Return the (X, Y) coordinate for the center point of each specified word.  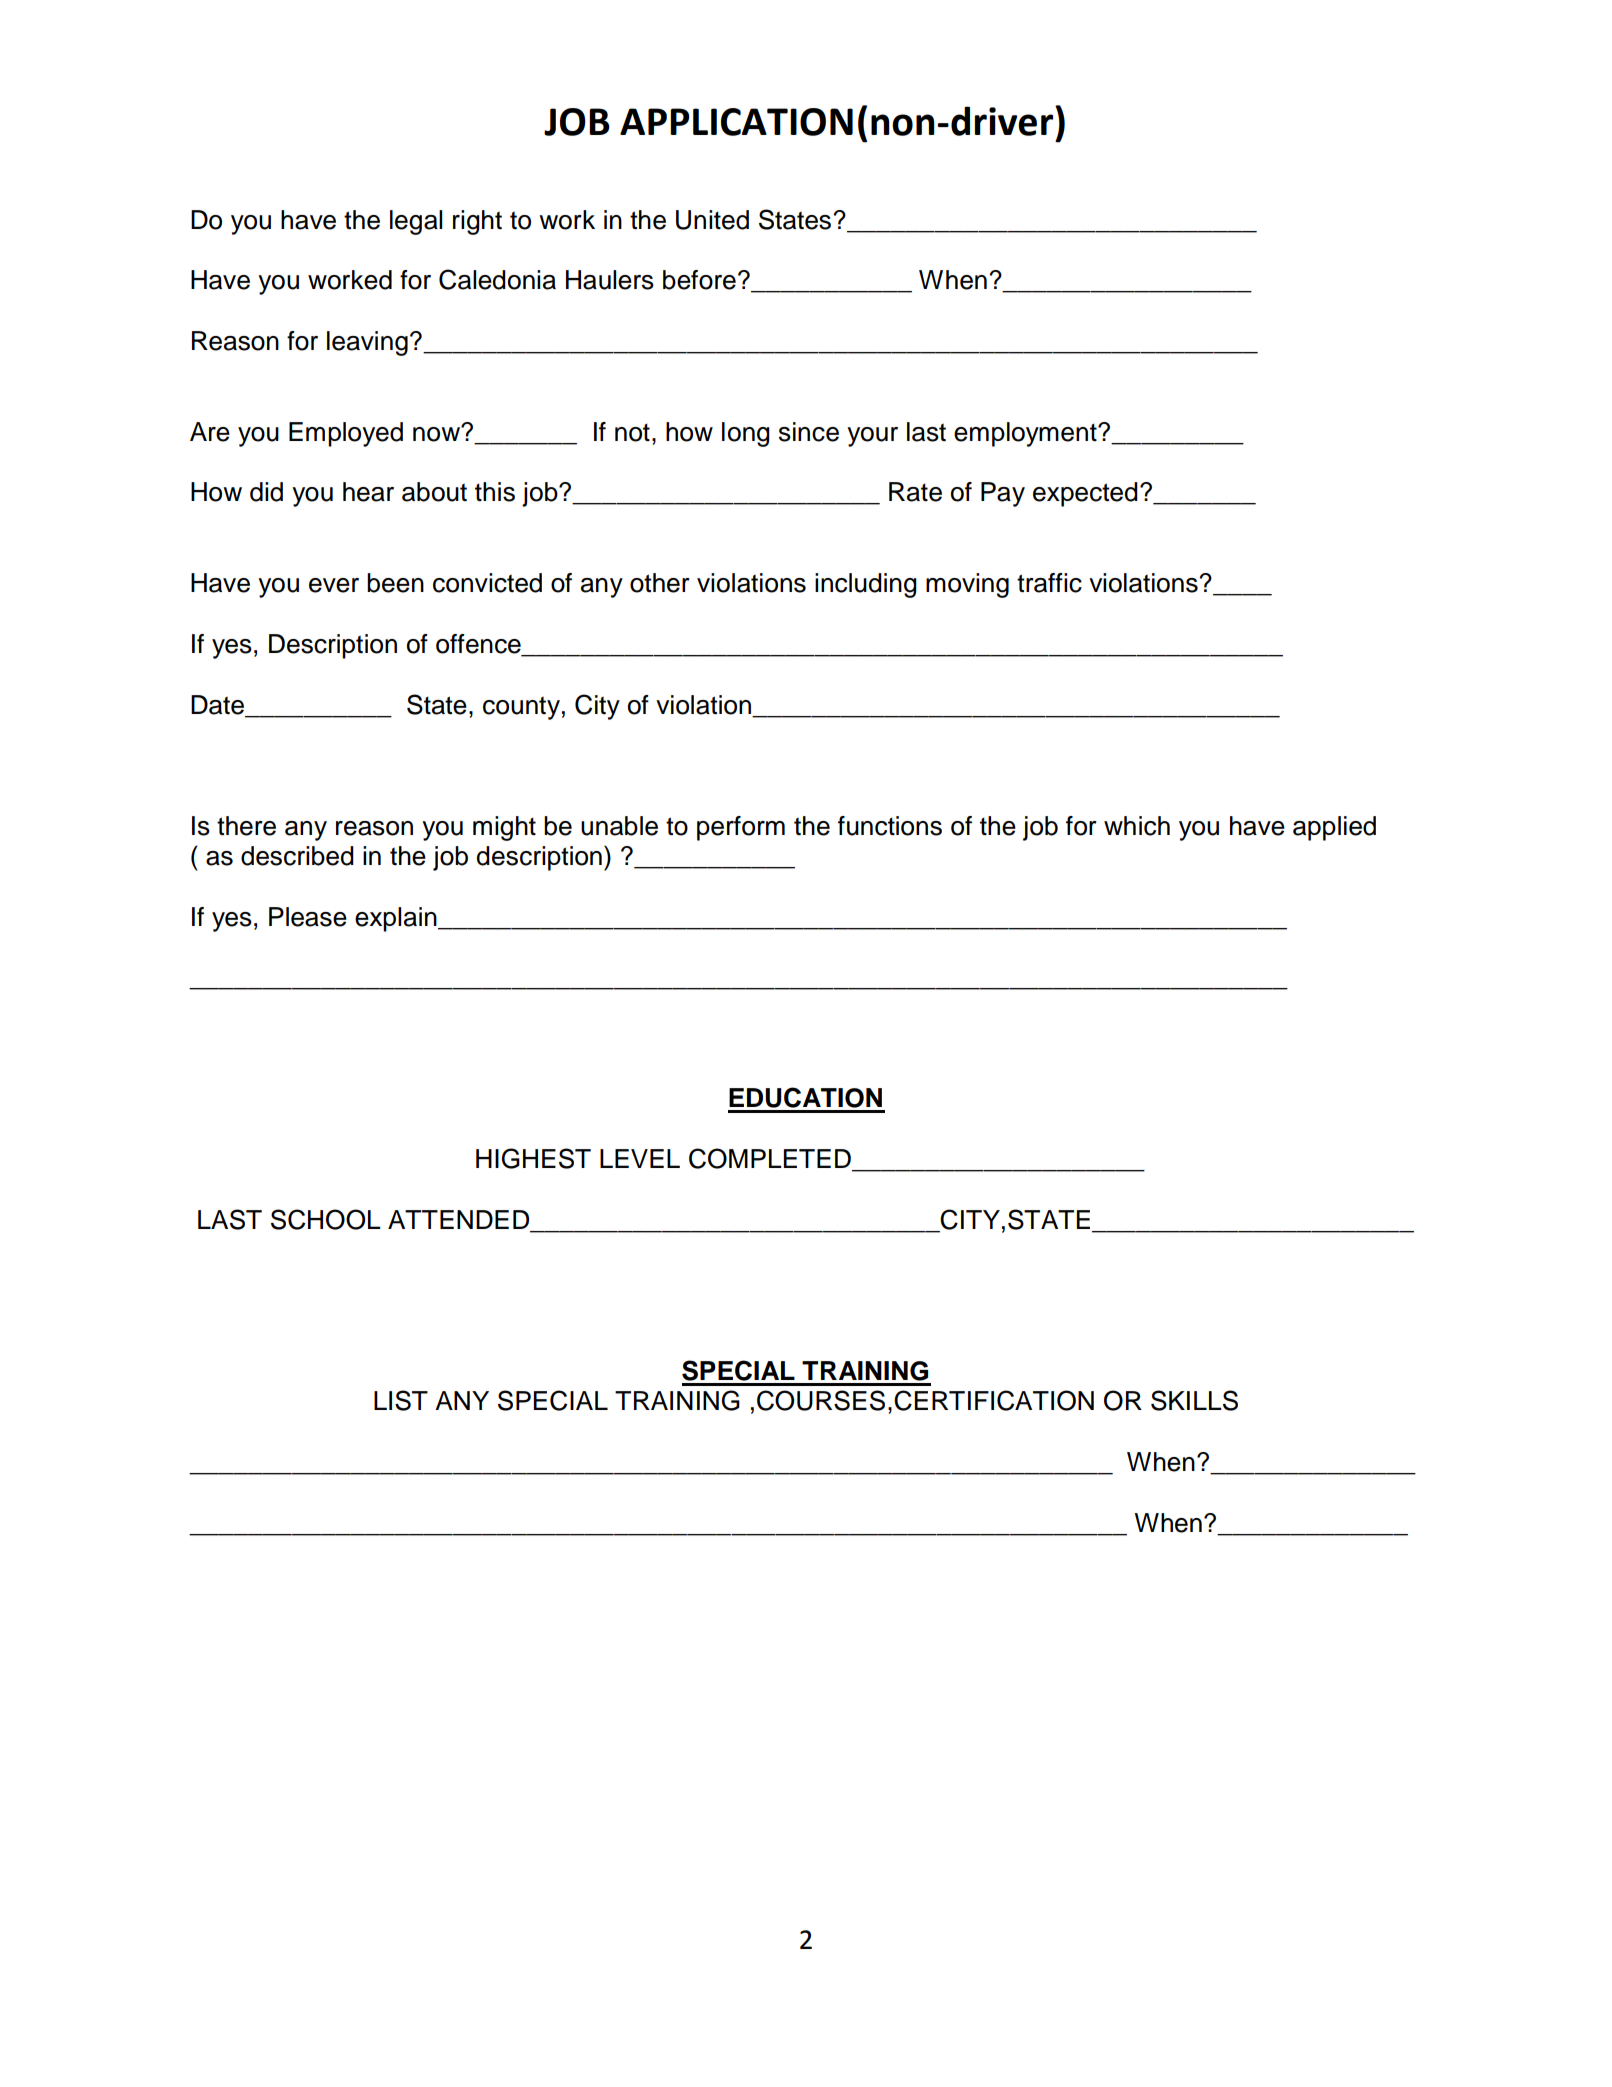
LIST (401, 1400)
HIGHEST (533, 1158)
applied (1334, 828)
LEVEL (640, 1158)
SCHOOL (326, 1219)
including (866, 585)
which (1137, 826)
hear (368, 492)
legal (416, 222)
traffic (1049, 583)
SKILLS (1194, 1400)
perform (741, 828)
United (712, 220)
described (297, 856)
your (872, 437)
